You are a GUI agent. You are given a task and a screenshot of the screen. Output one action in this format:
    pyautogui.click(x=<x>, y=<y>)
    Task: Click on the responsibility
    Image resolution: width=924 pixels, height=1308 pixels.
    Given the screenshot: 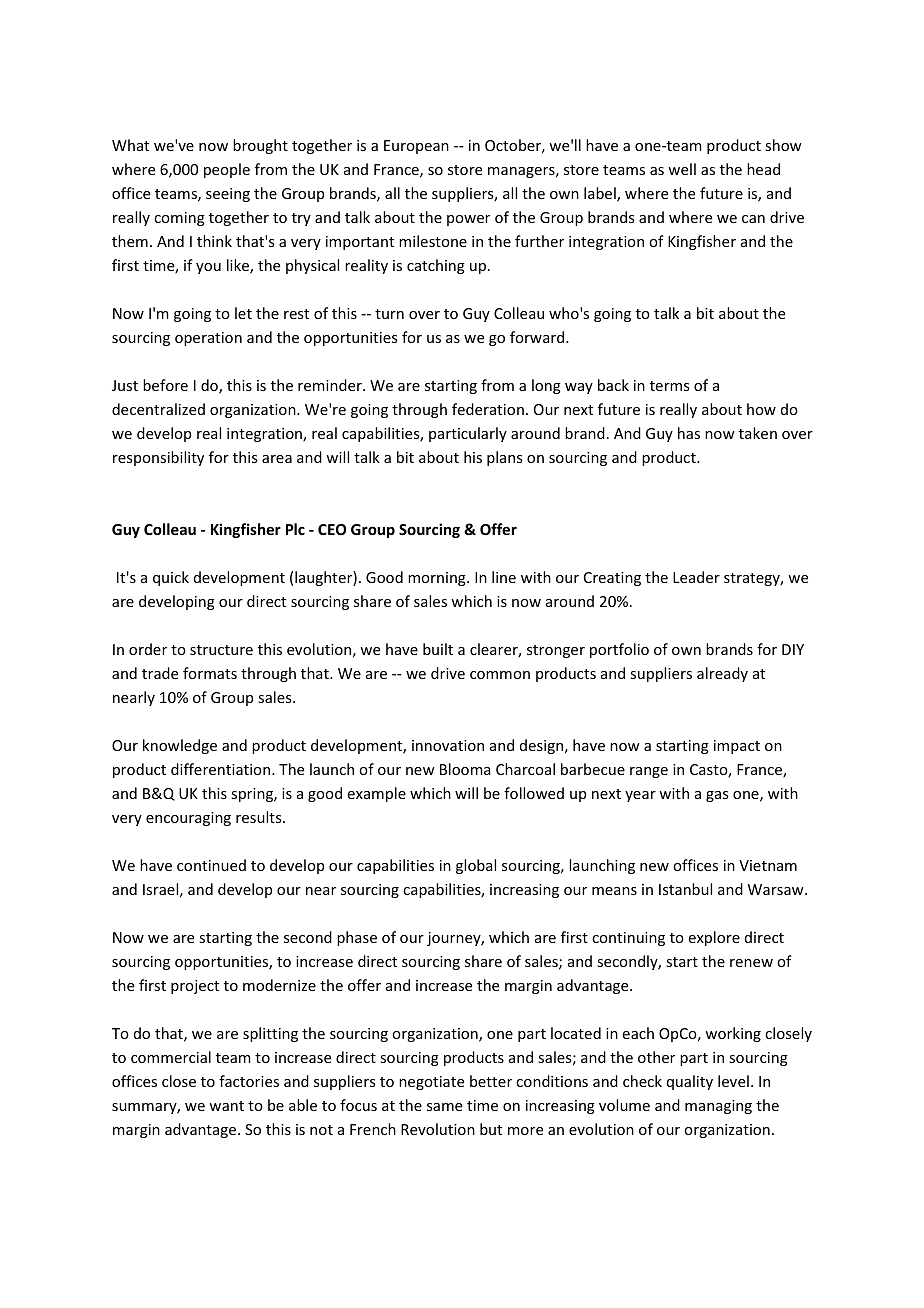 What is the action you would take?
    pyautogui.click(x=158, y=458)
